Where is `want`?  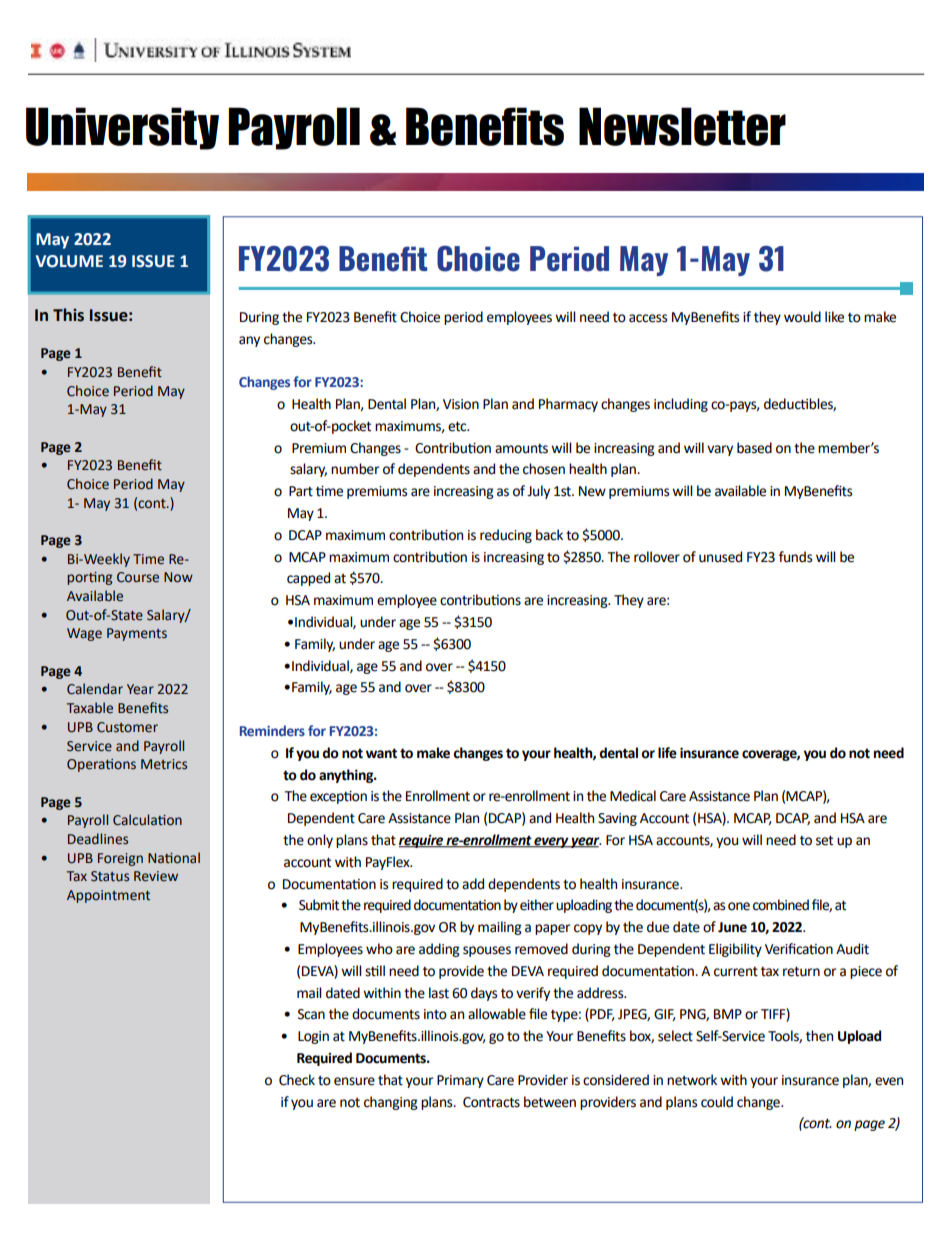
want is located at coordinates (381, 753).
